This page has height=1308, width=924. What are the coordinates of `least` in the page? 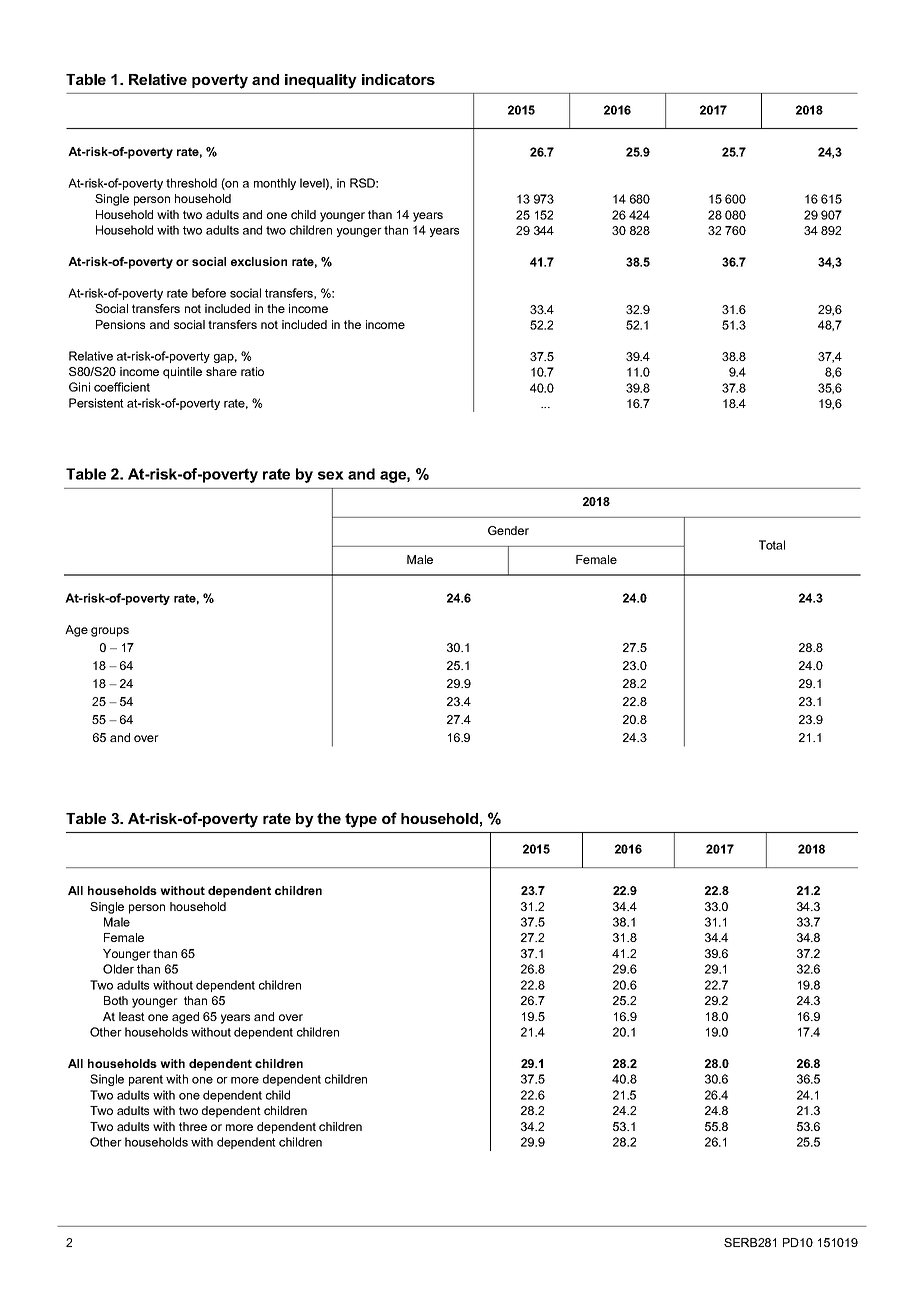 It's located at (132, 1016).
